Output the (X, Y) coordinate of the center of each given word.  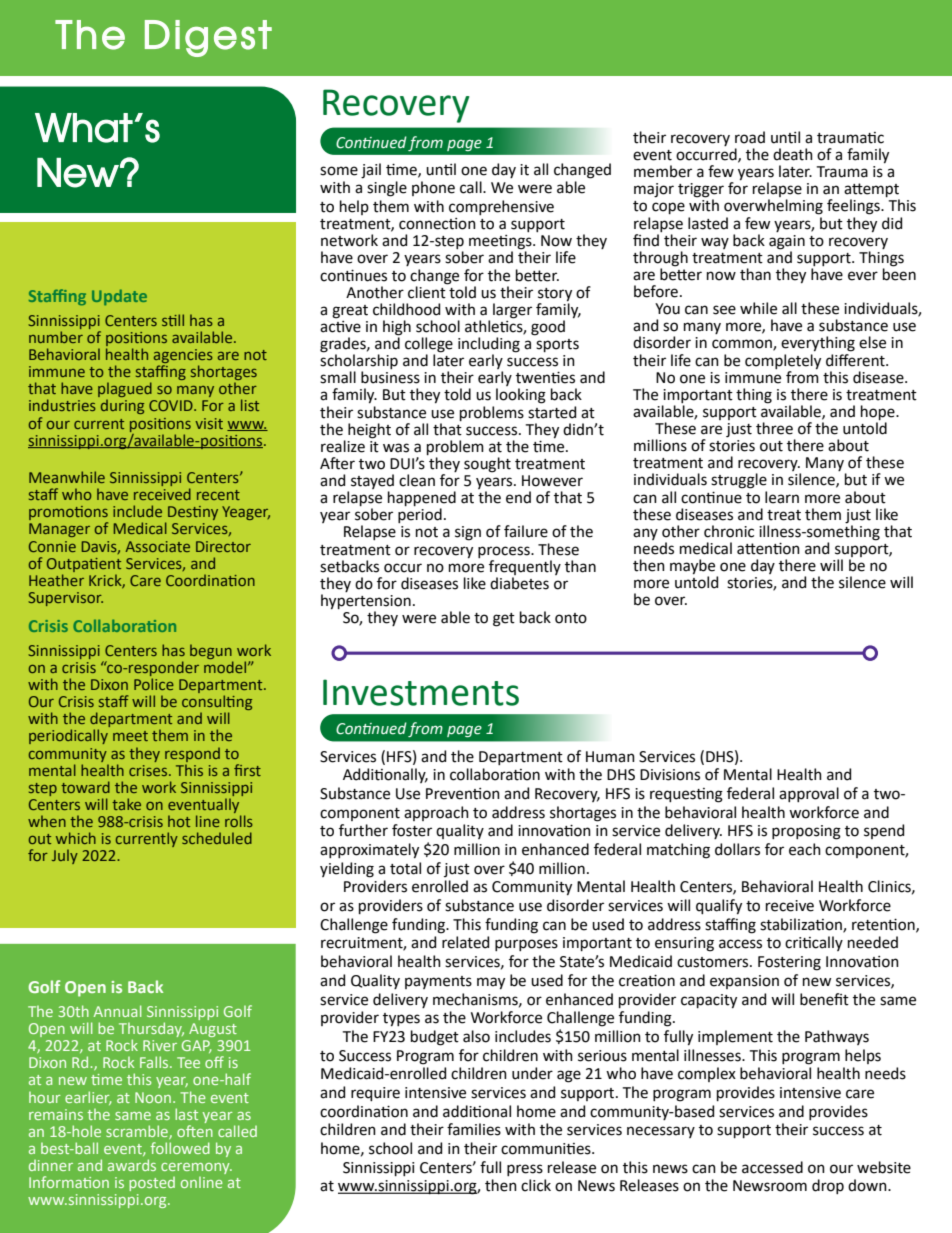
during (122, 406)
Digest (208, 38)
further (363, 830)
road (750, 137)
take (126, 804)
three (774, 428)
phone (433, 188)
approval (809, 794)
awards (132, 1165)
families (474, 1129)
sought (487, 465)
